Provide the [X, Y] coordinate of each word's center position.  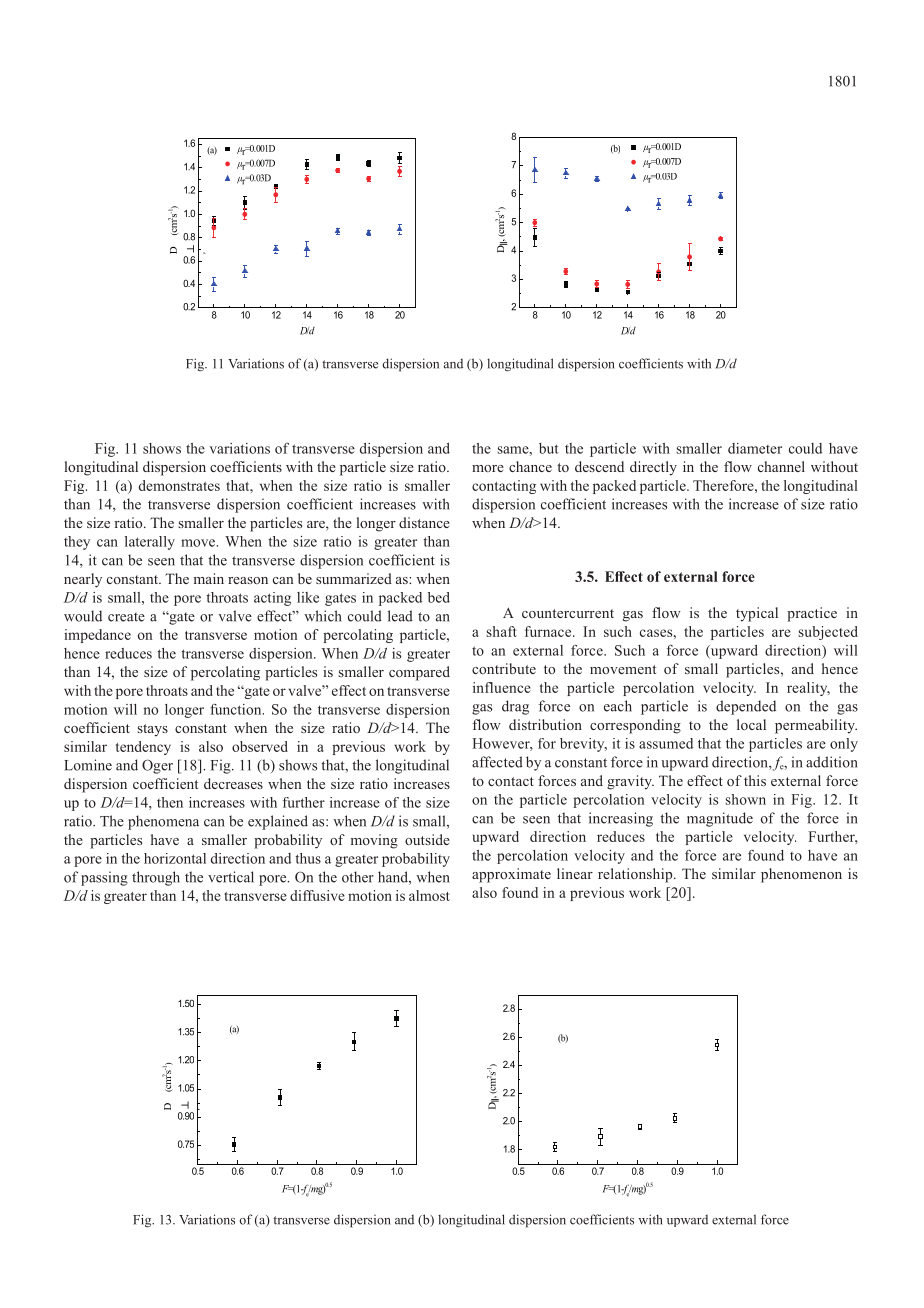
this [755, 780]
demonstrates [179, 485]
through [156, 878]
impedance [97, 636]
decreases [233, 783]
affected [497, 762]
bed [439, 597]
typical [757, 614]
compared [419, 673]
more [488, 468]
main [209, 578]
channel [781, 466]
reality [808, 689]
